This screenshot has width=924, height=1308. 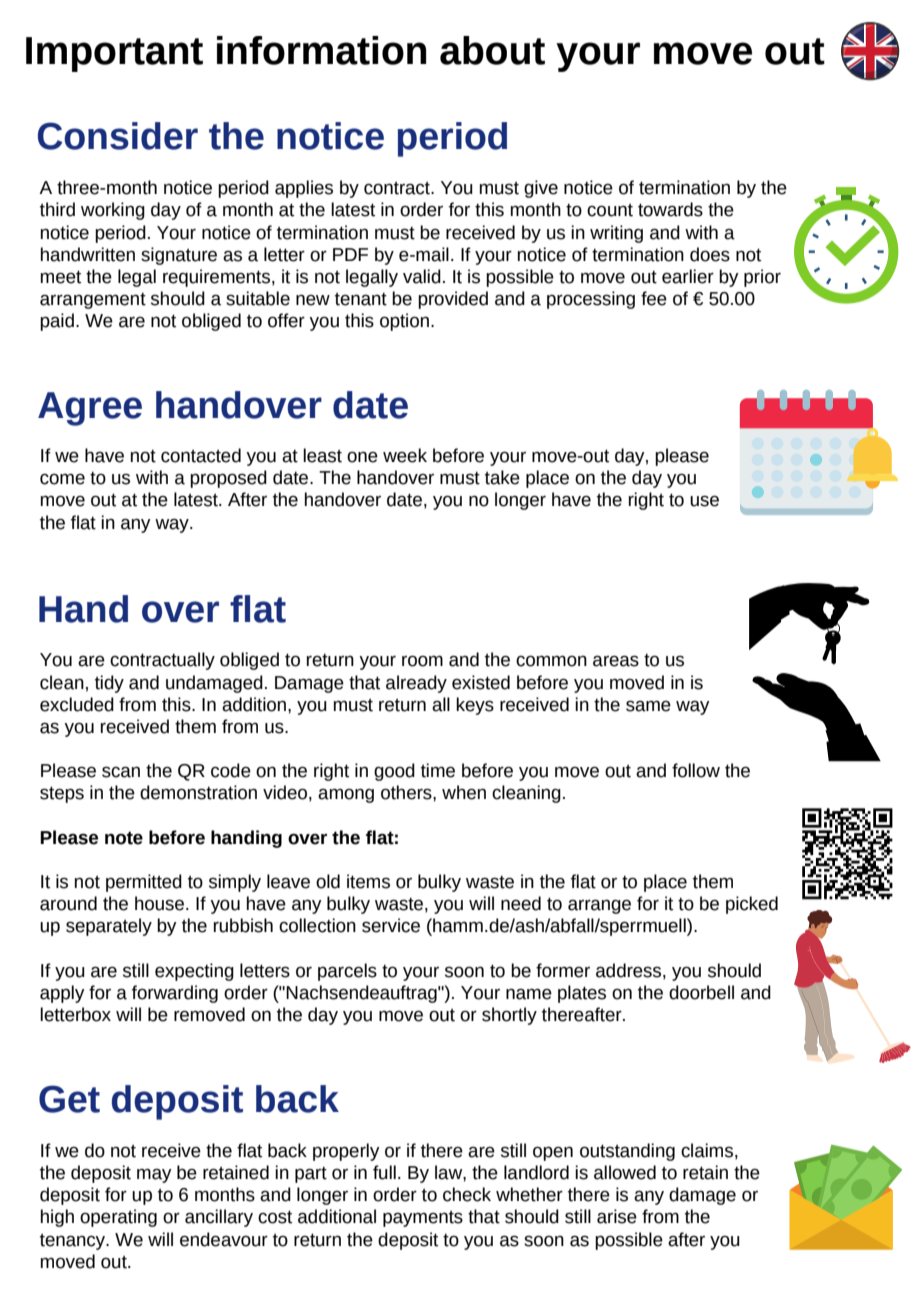 I want to click on follow, so click(x=696, y=770).
